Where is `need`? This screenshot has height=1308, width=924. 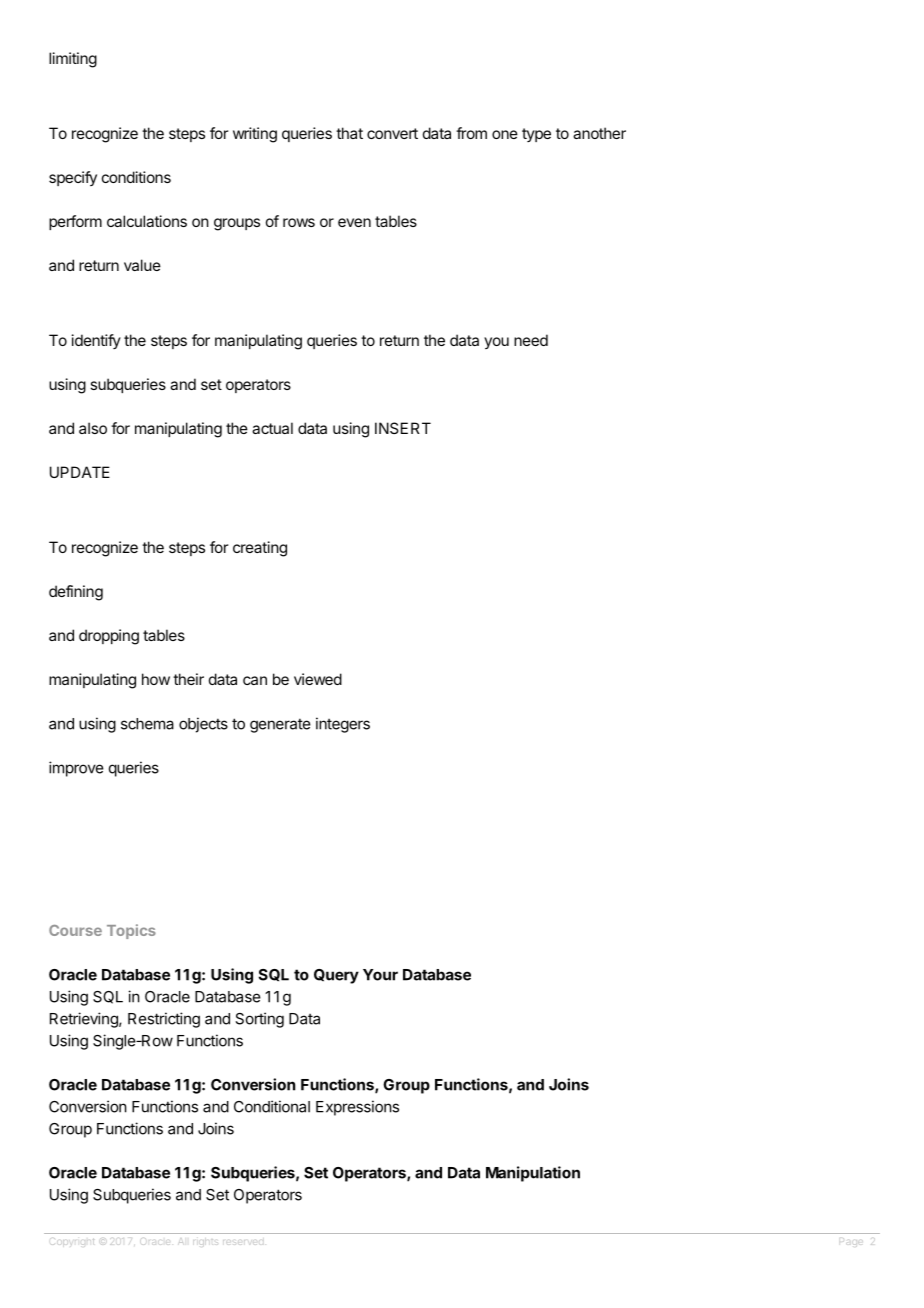
need is located at coordinates (531, 340).
